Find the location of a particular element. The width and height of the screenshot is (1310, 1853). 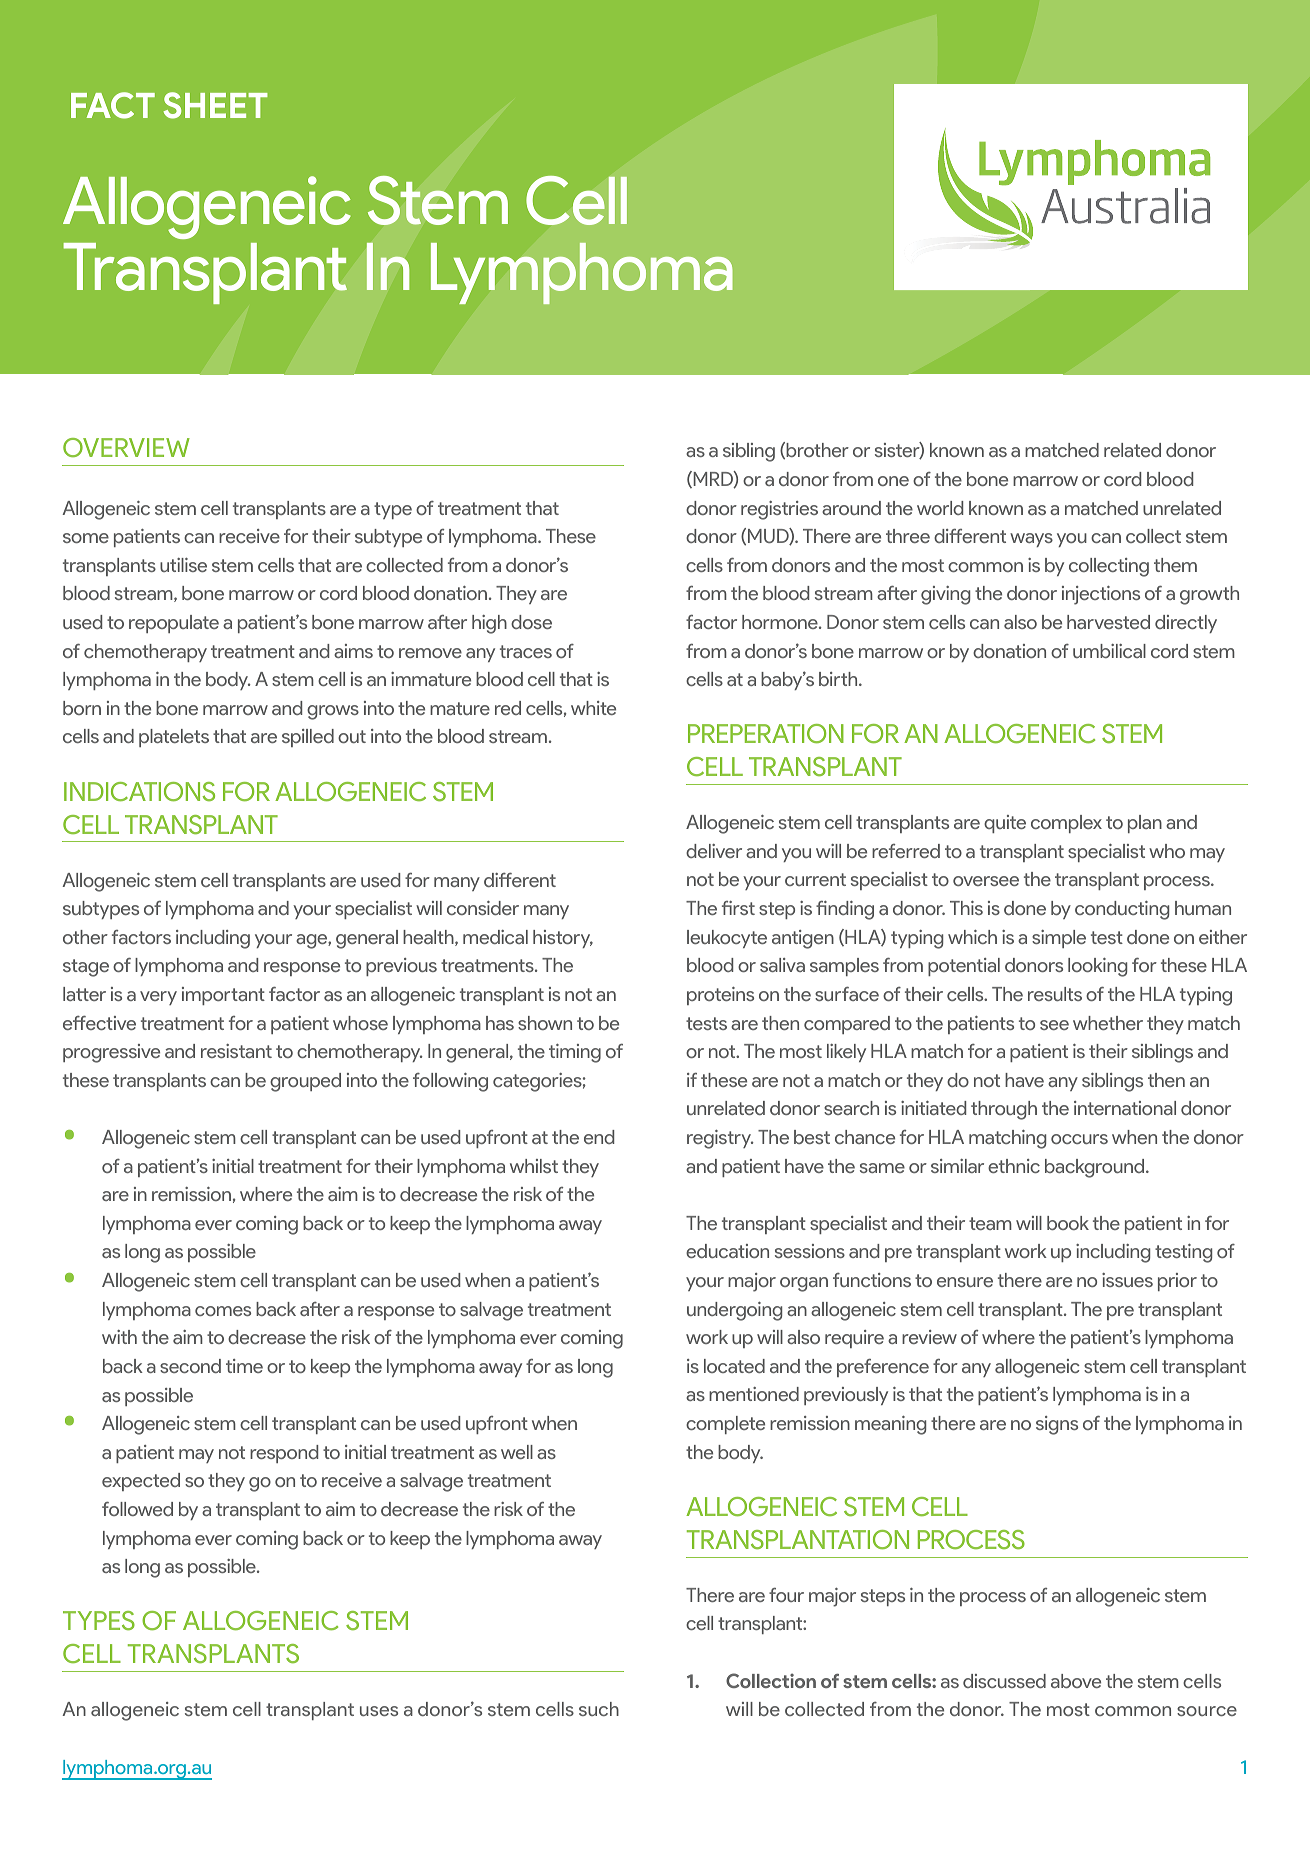

occurs is located at coordinates (1079, 1139).
